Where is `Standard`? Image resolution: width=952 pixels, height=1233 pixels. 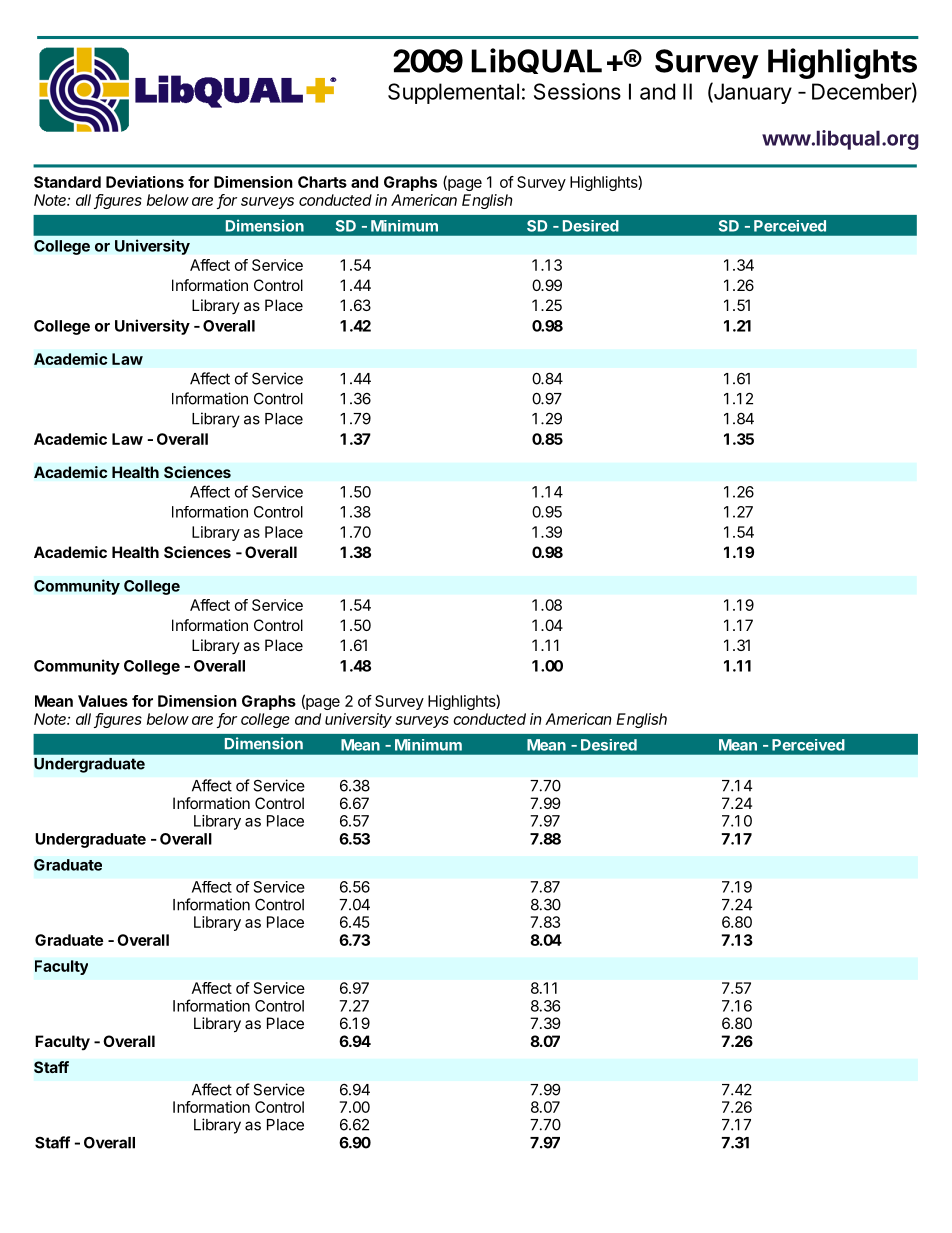
Standard is located at coordinates (67, 182).
